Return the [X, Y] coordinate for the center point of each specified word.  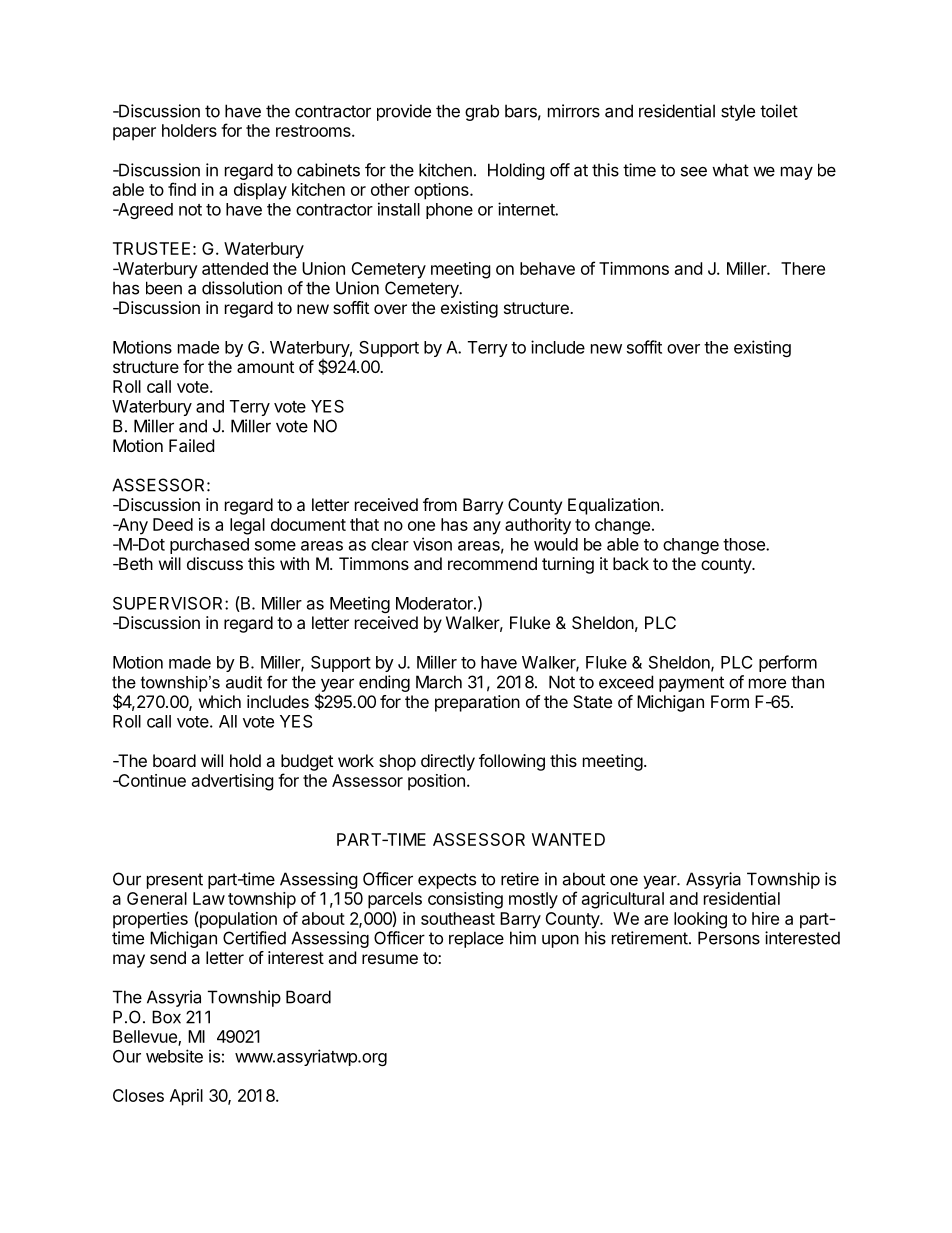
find [182, 189]
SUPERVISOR [169, 603]
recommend [492, 563]
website [174, 1056]
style [738, 112]
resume [390, 959]
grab [482, 112]
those [745, 544]
